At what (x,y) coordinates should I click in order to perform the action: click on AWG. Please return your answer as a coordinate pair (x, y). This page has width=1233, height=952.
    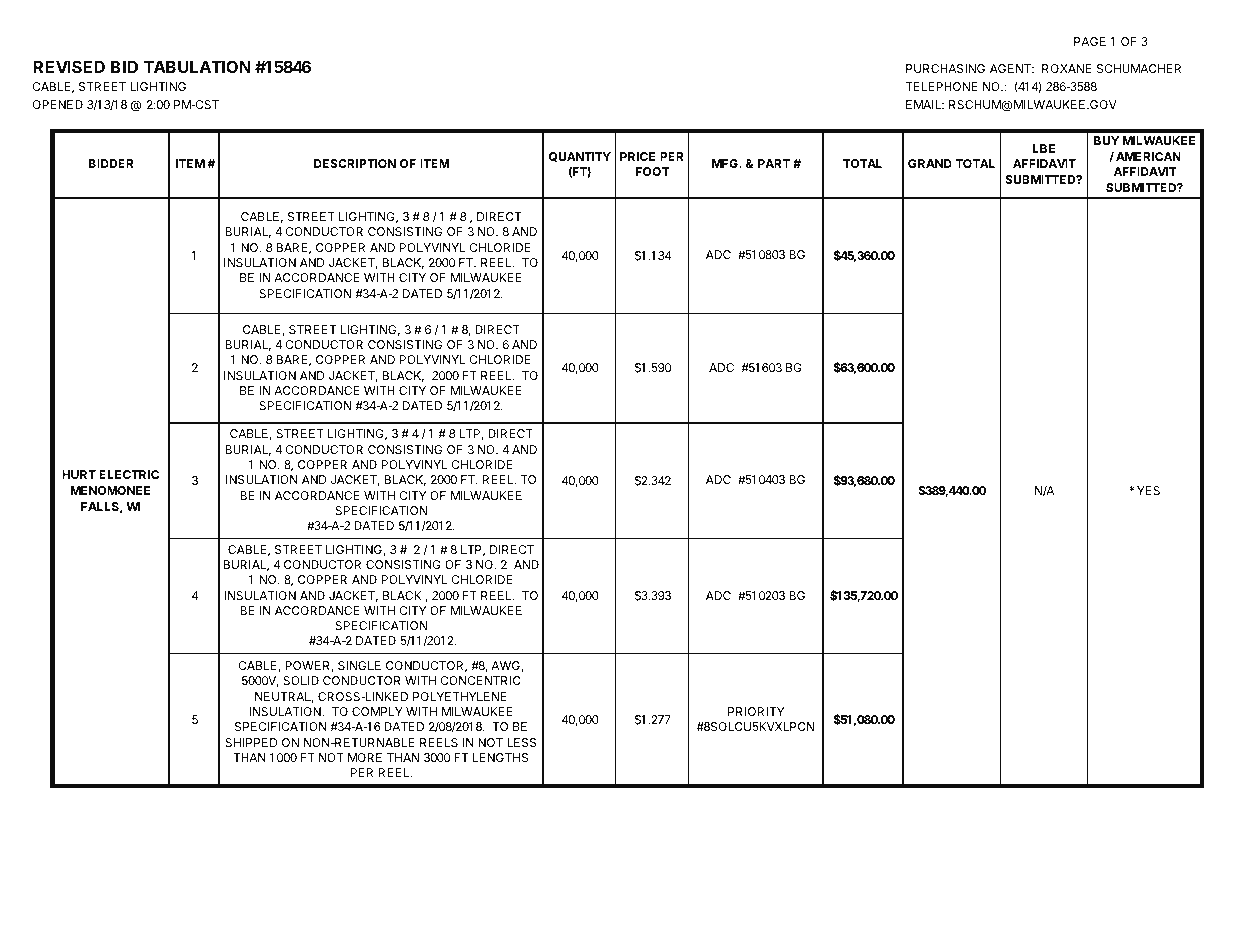
    Looking at the image, I should click on (506, 666).
